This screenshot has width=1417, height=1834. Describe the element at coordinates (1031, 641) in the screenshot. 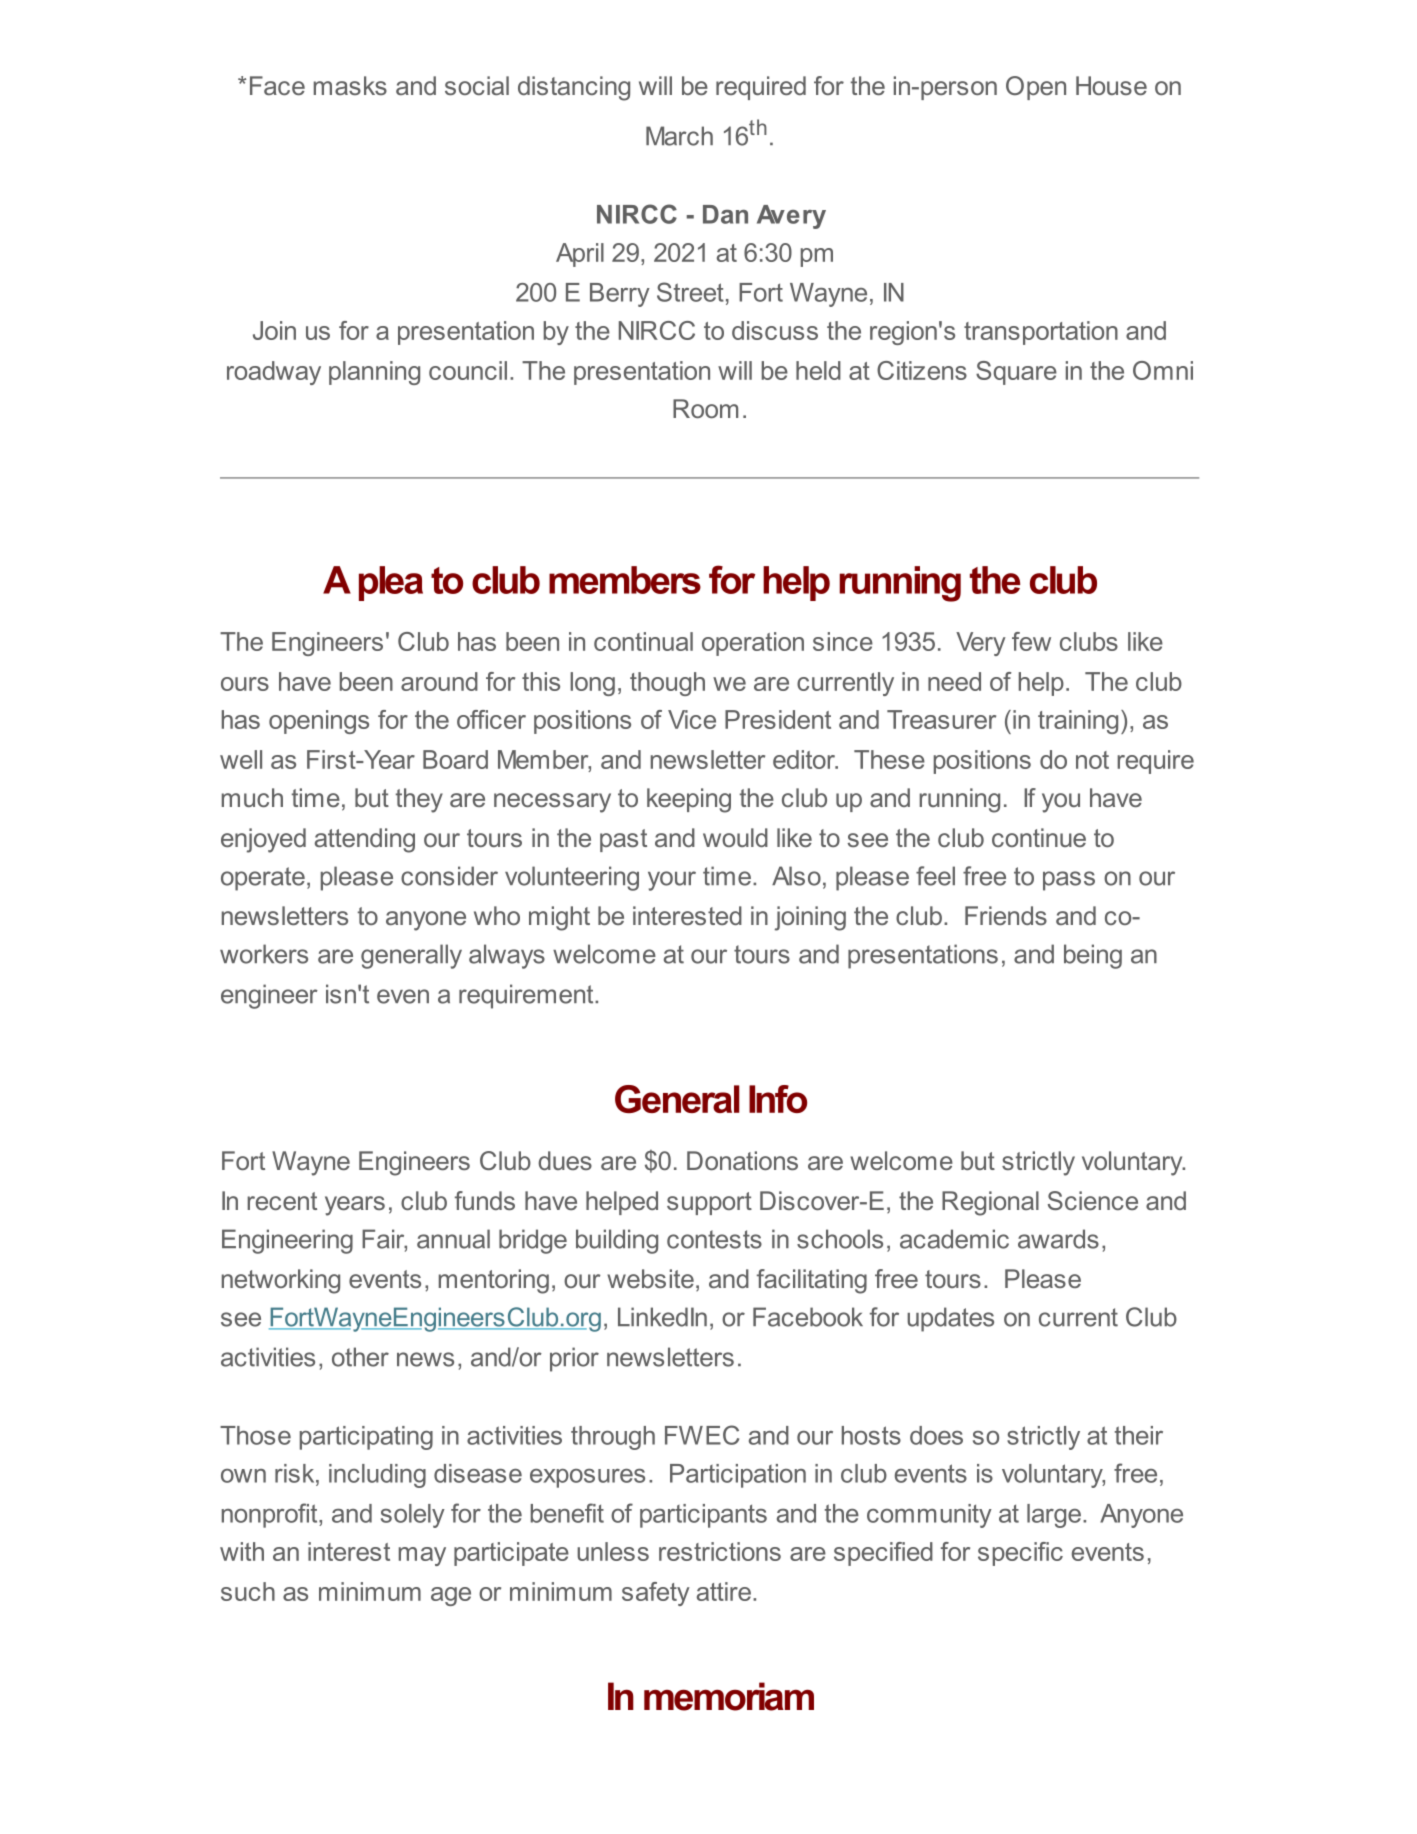

I see `few` at that location.
